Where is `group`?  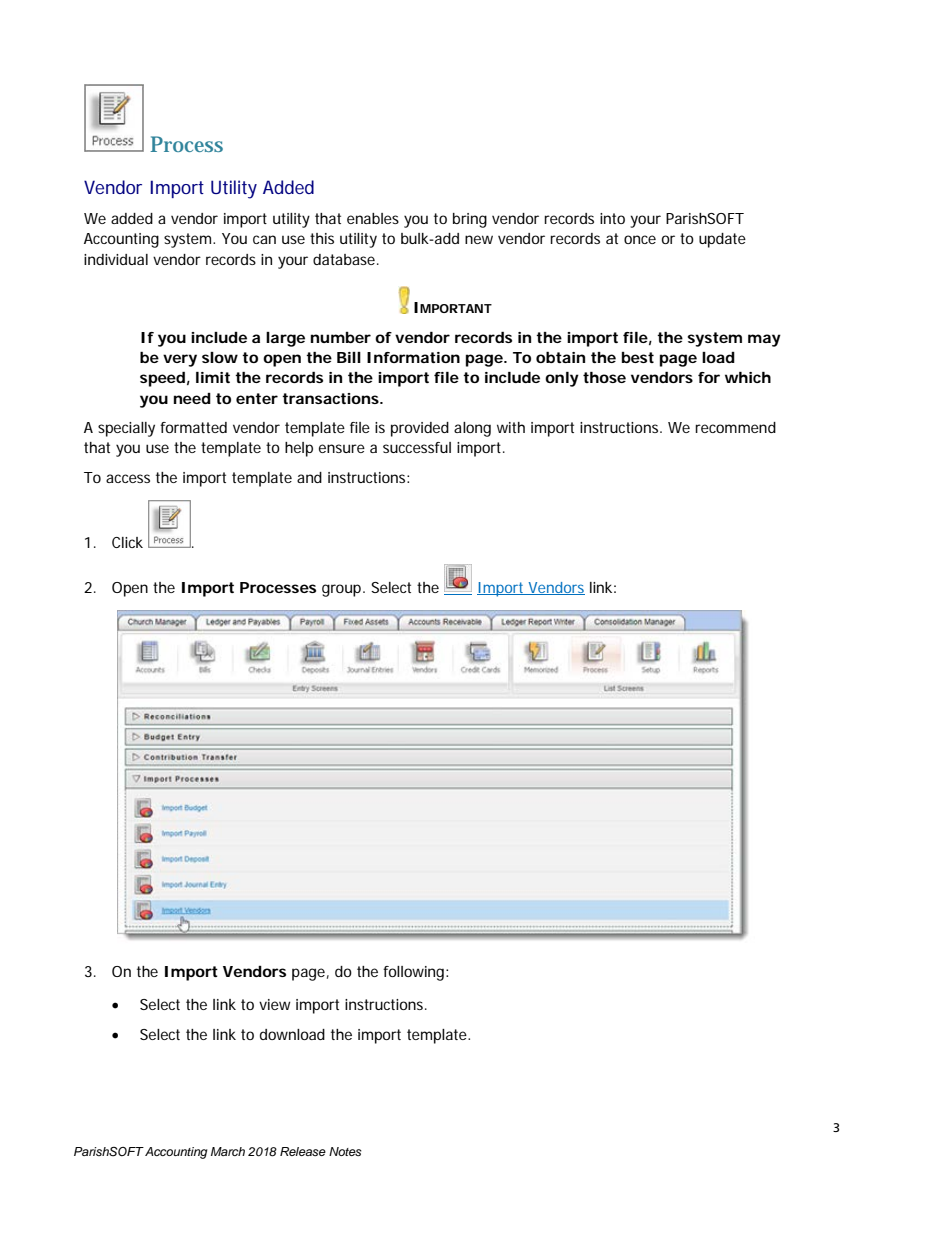 group is located at coordinates (343, 590).
